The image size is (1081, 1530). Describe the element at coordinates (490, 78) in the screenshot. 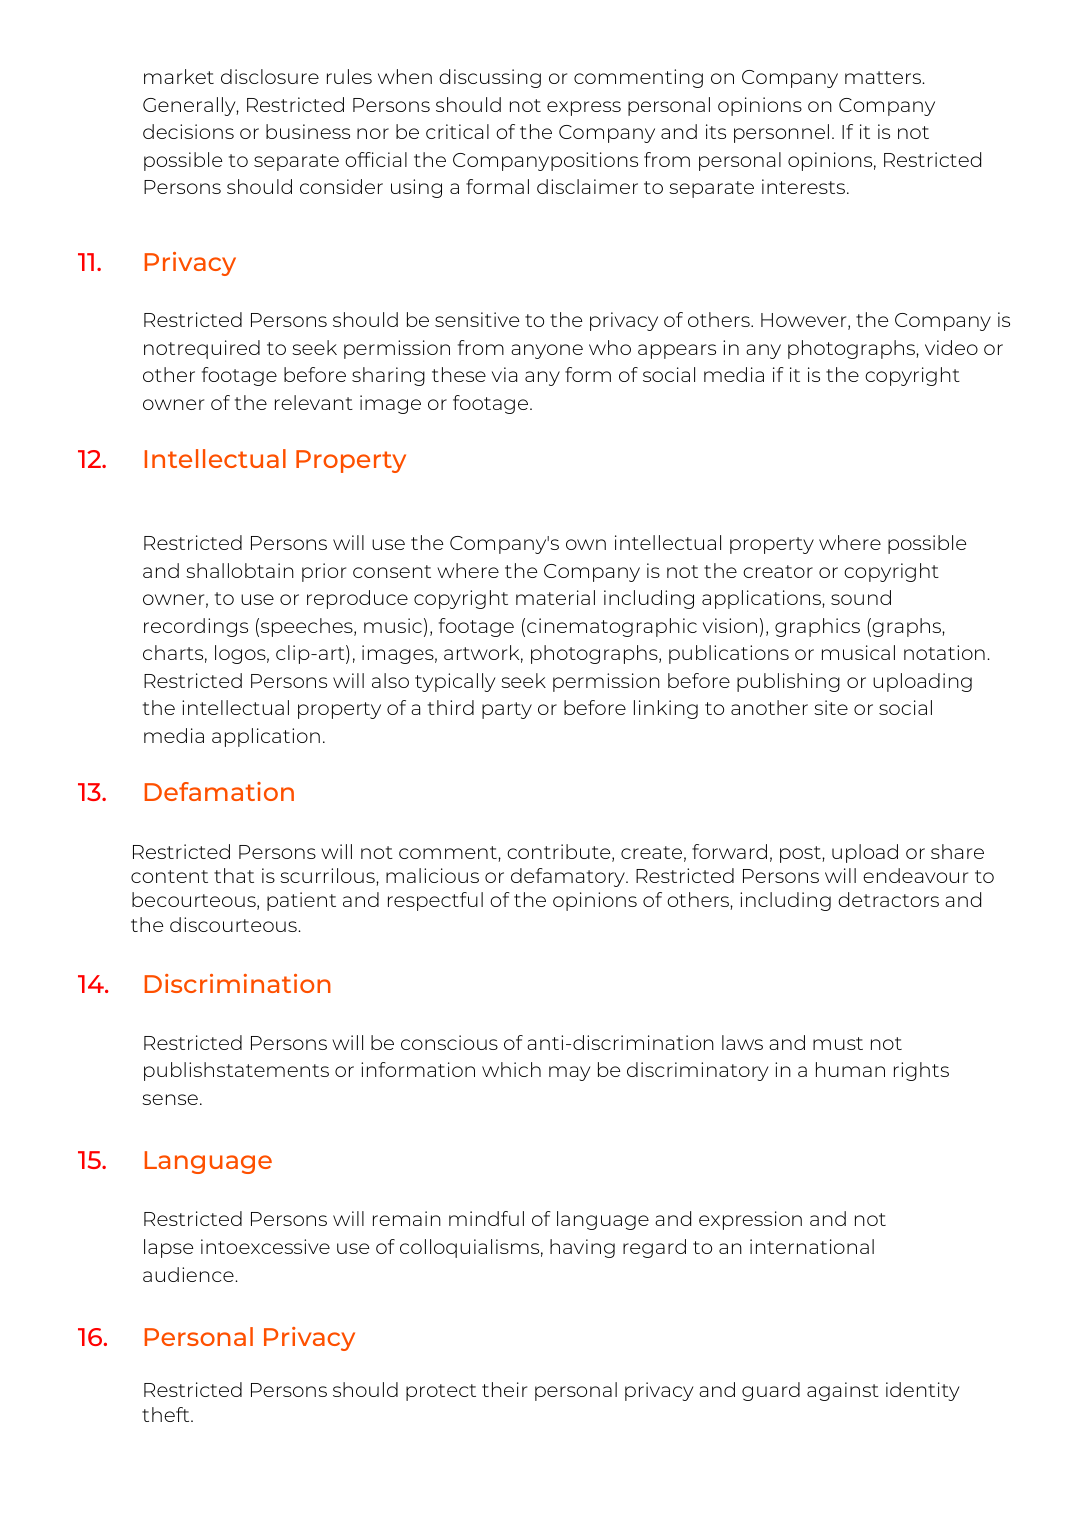

I see `discussing` at that location.
